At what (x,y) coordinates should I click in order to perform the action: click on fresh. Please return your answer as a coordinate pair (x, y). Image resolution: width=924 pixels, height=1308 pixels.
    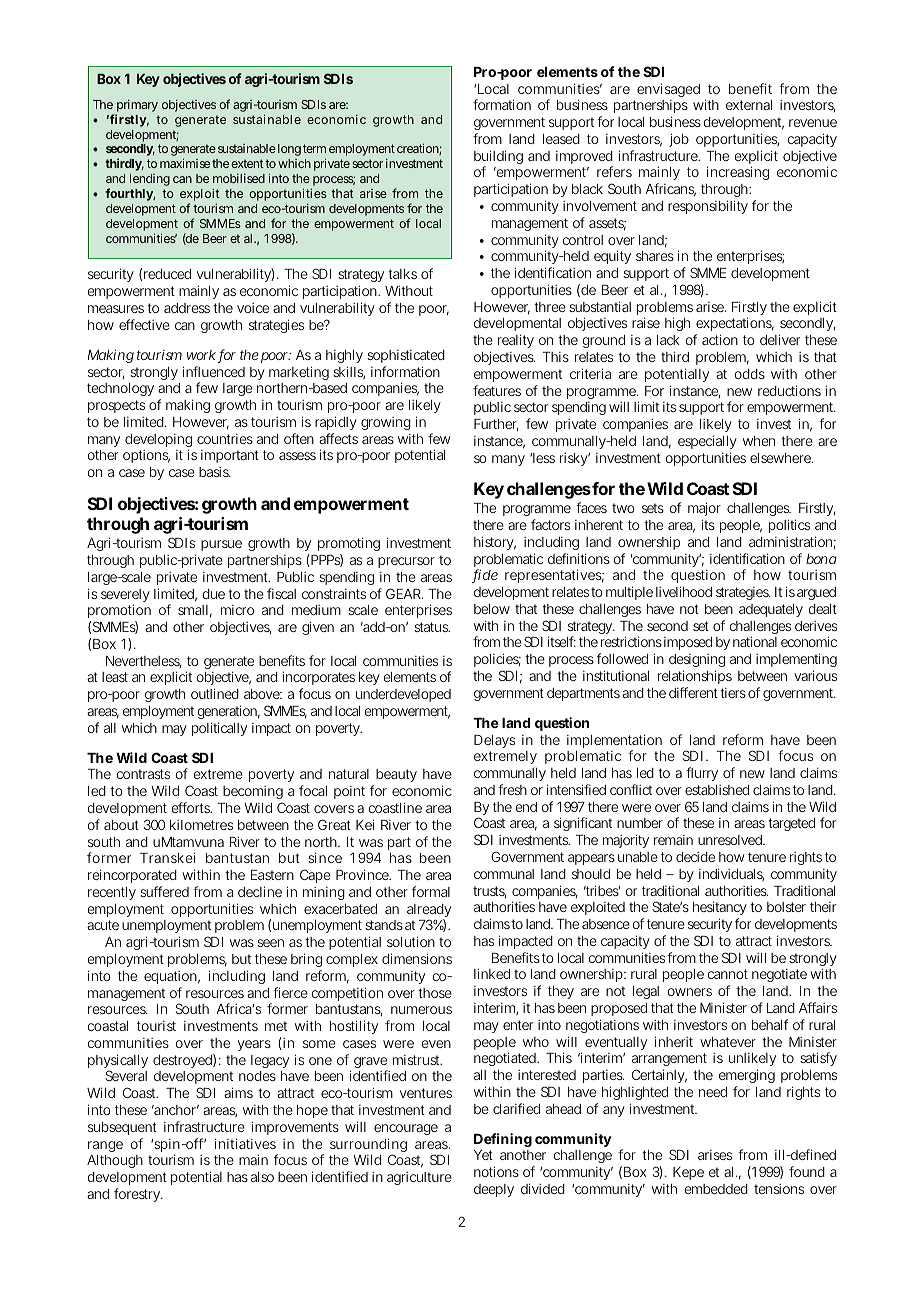
    Looking at the image, I should click on (512, 789).
